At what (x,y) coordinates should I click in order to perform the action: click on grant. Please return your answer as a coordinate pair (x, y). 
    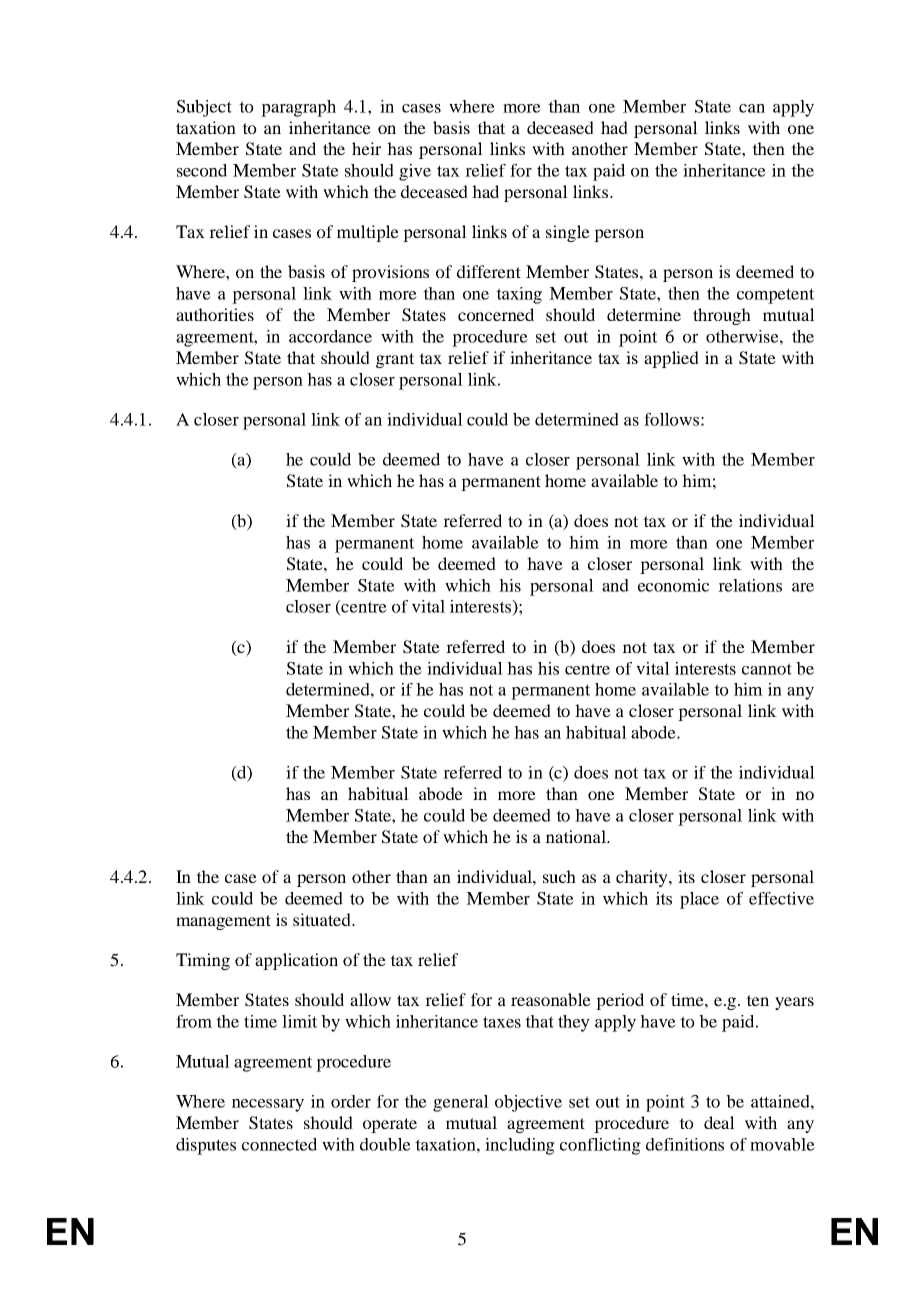
    Looking at the image, I should click on (395, 360).
